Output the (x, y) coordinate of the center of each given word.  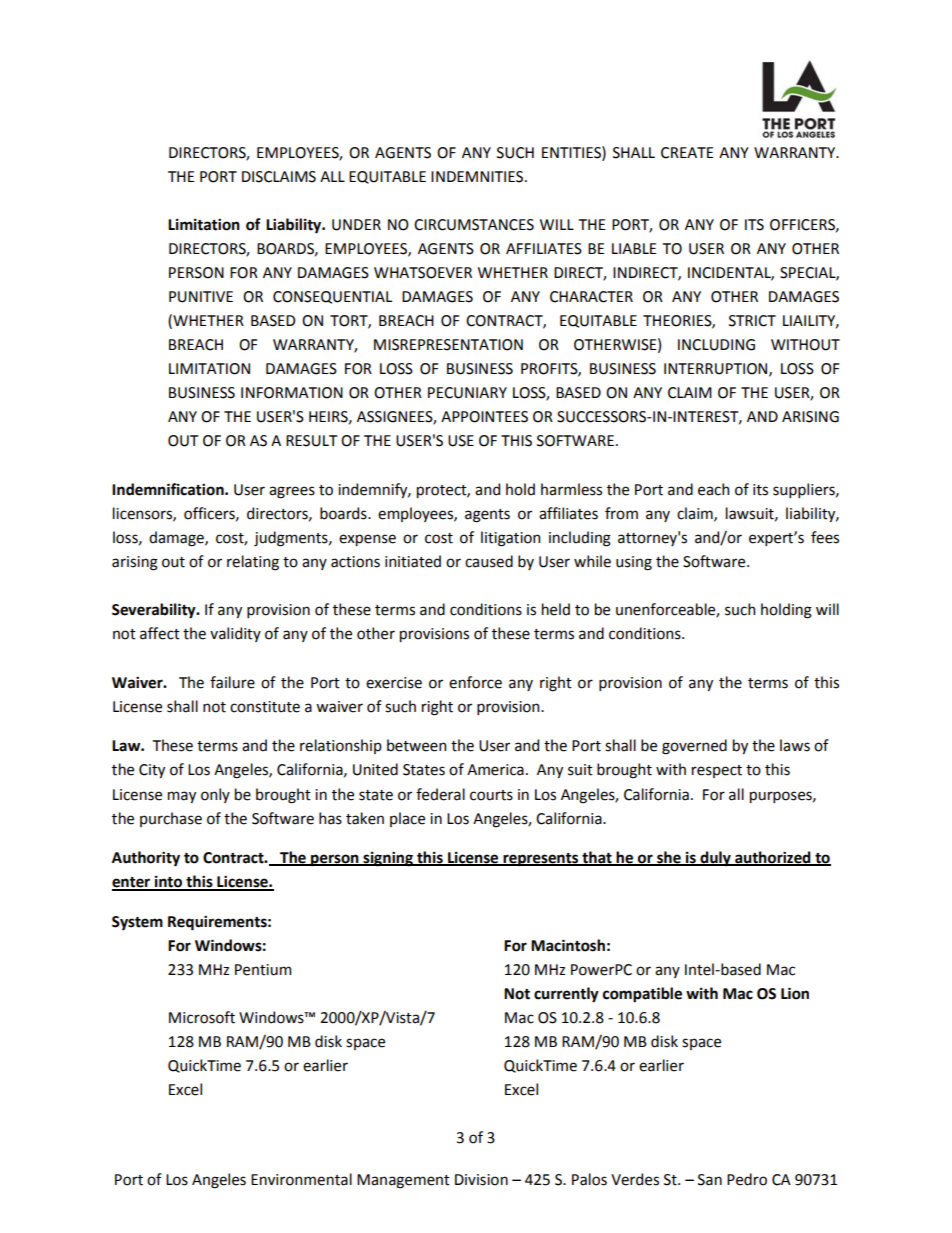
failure (232, 682)
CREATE (687, 153)
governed (694, 747)
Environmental (301, 1179)
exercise (394, 683)
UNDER (356, 225)
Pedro (747, 1179)
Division (481, 1180)
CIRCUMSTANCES (474, 225)
